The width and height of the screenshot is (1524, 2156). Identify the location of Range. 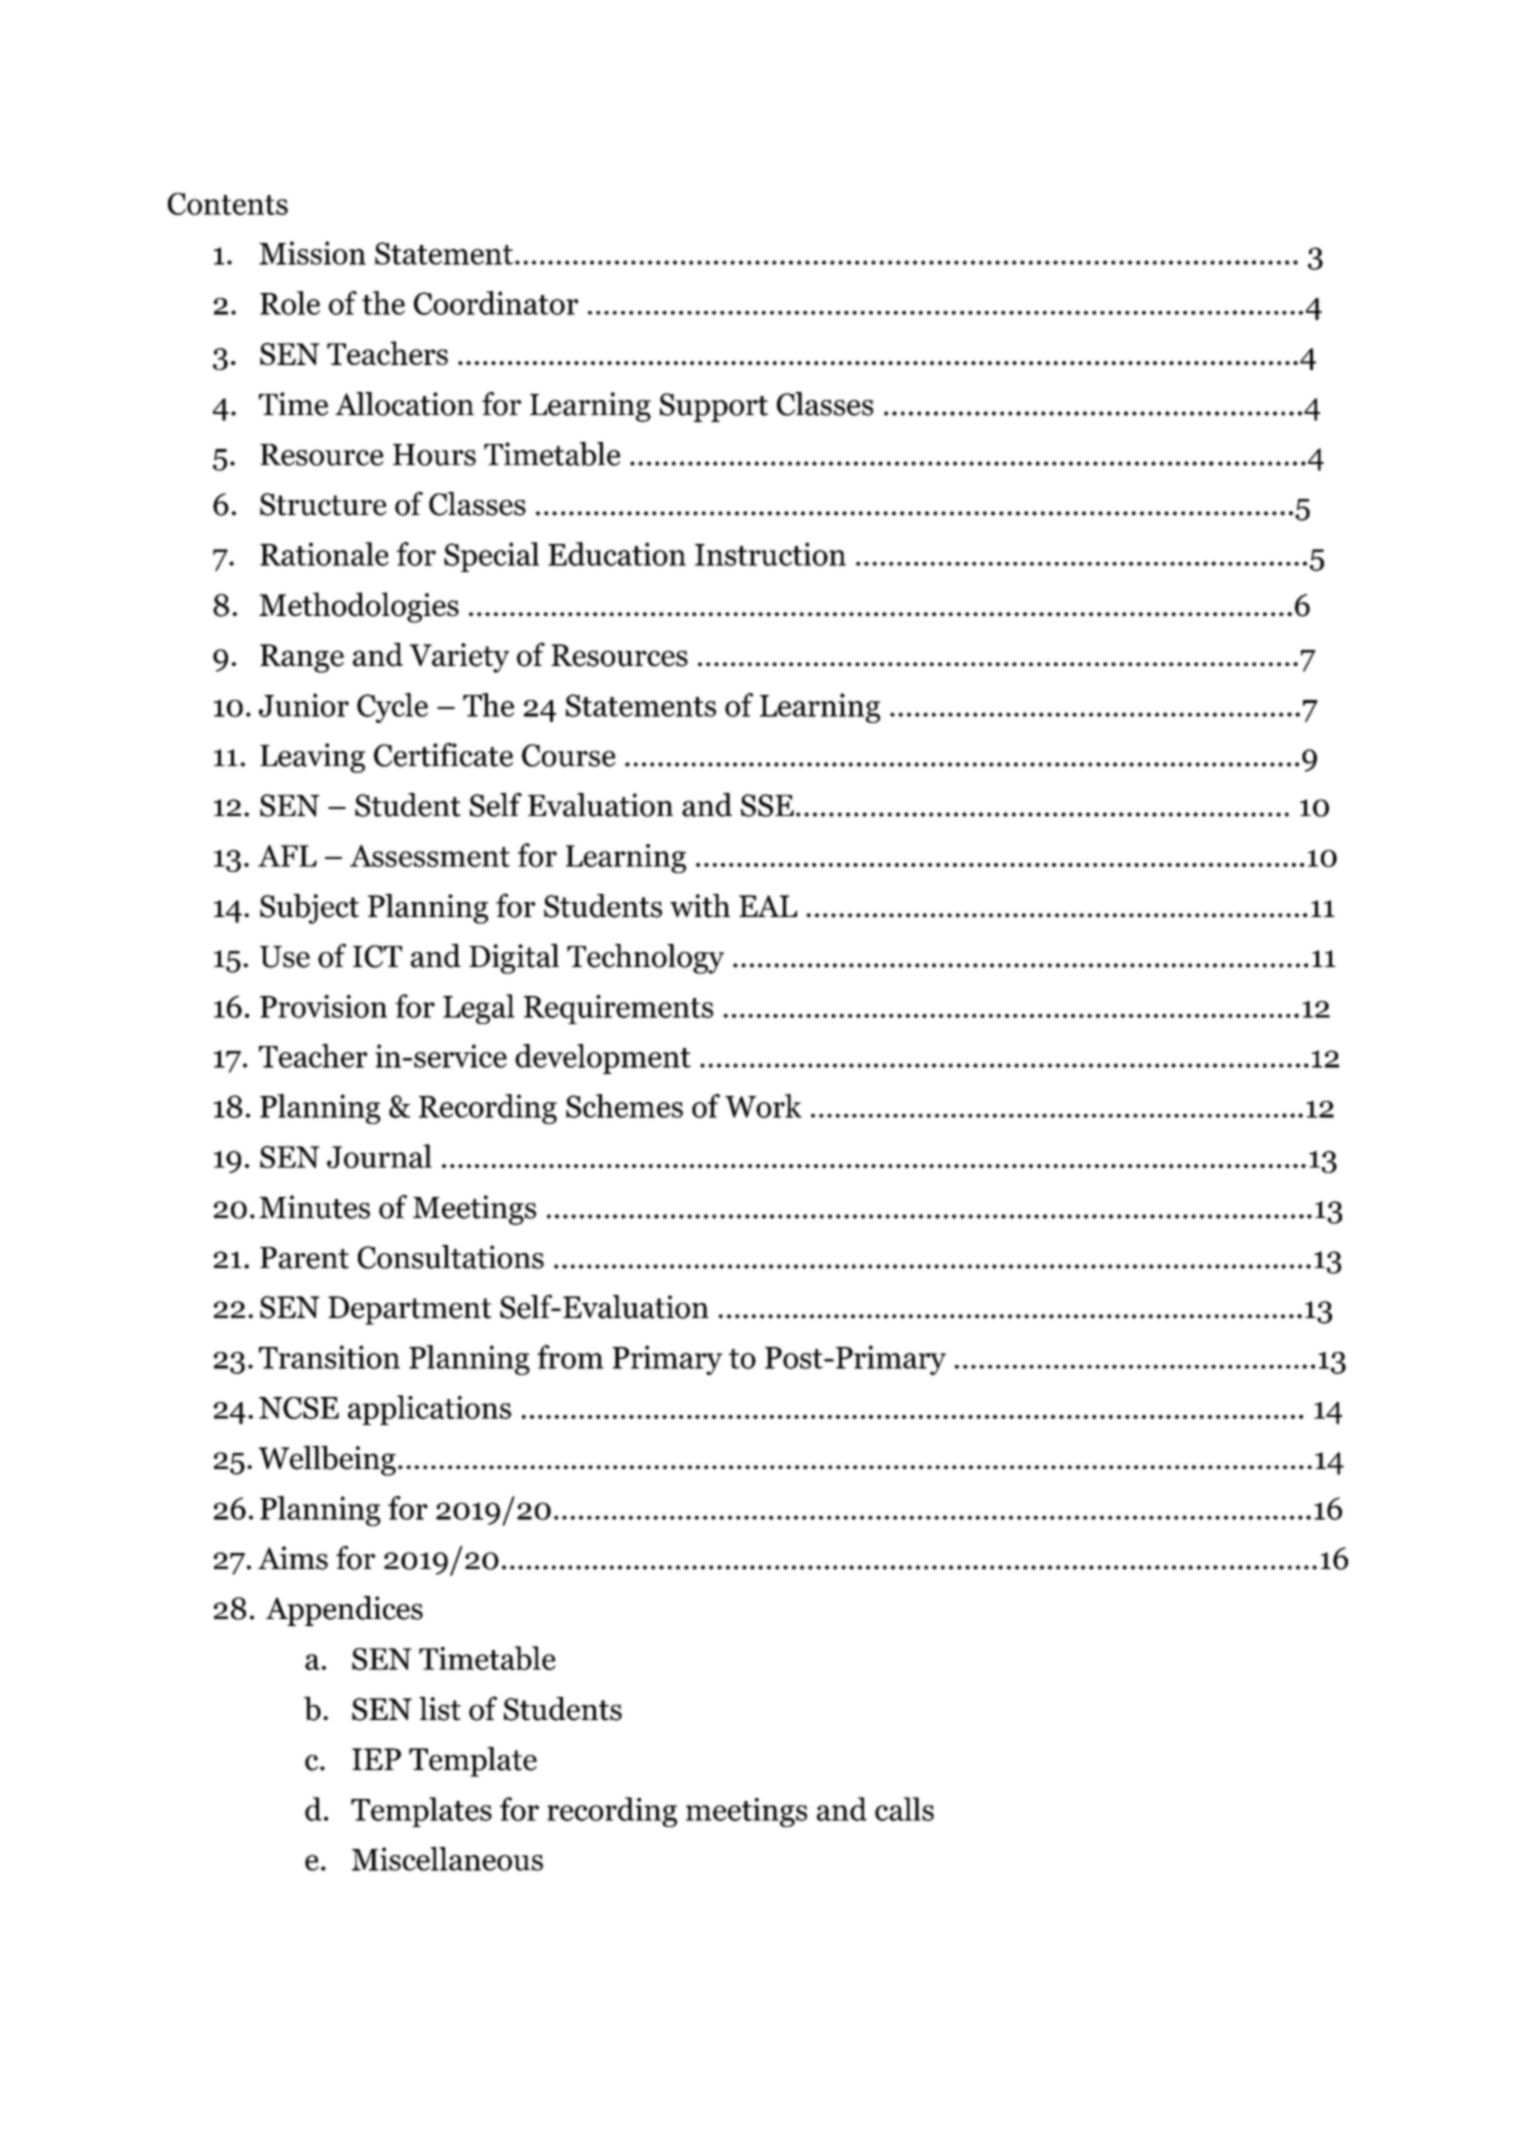
(302, 658).
